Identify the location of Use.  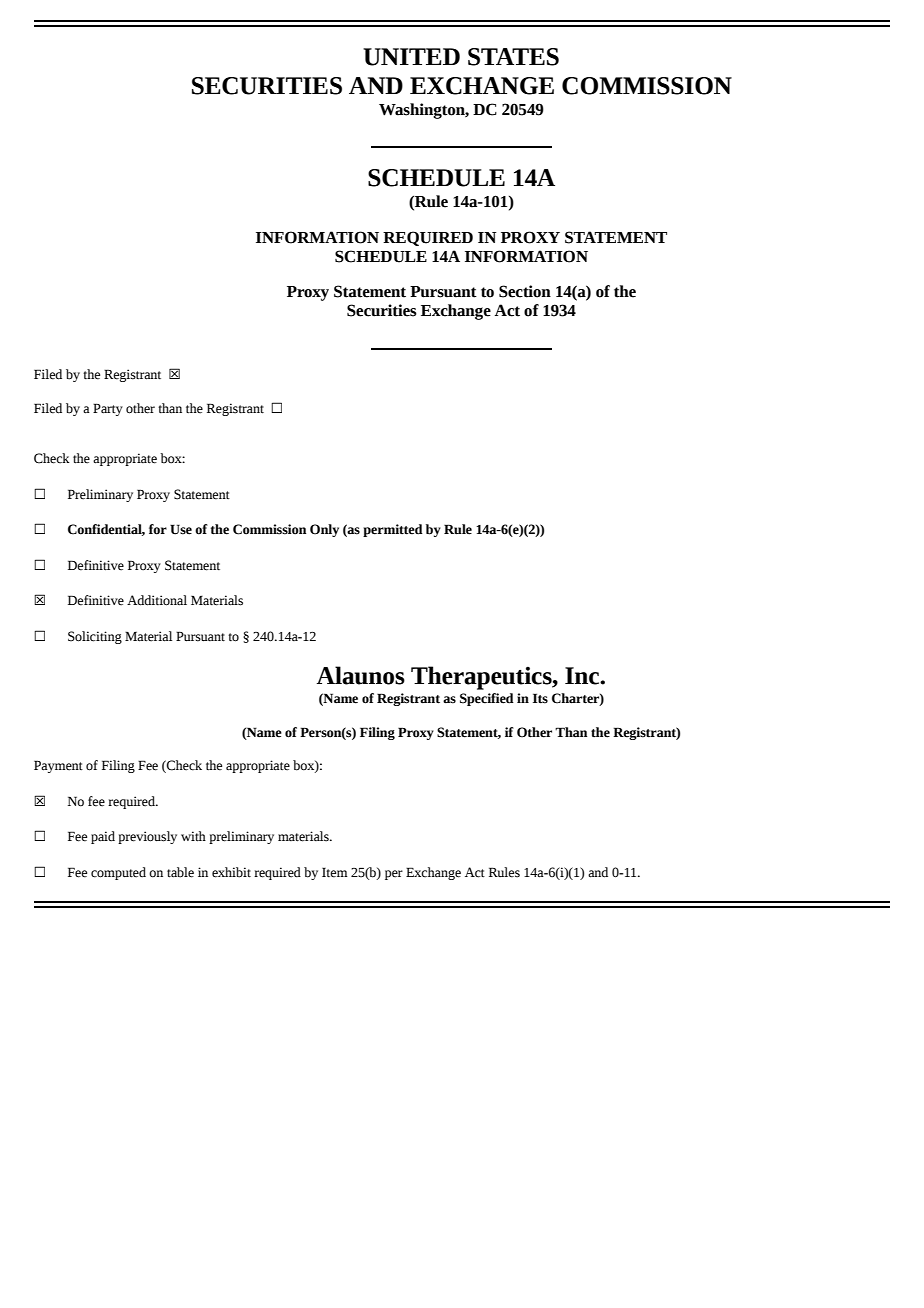
(181, 529).
